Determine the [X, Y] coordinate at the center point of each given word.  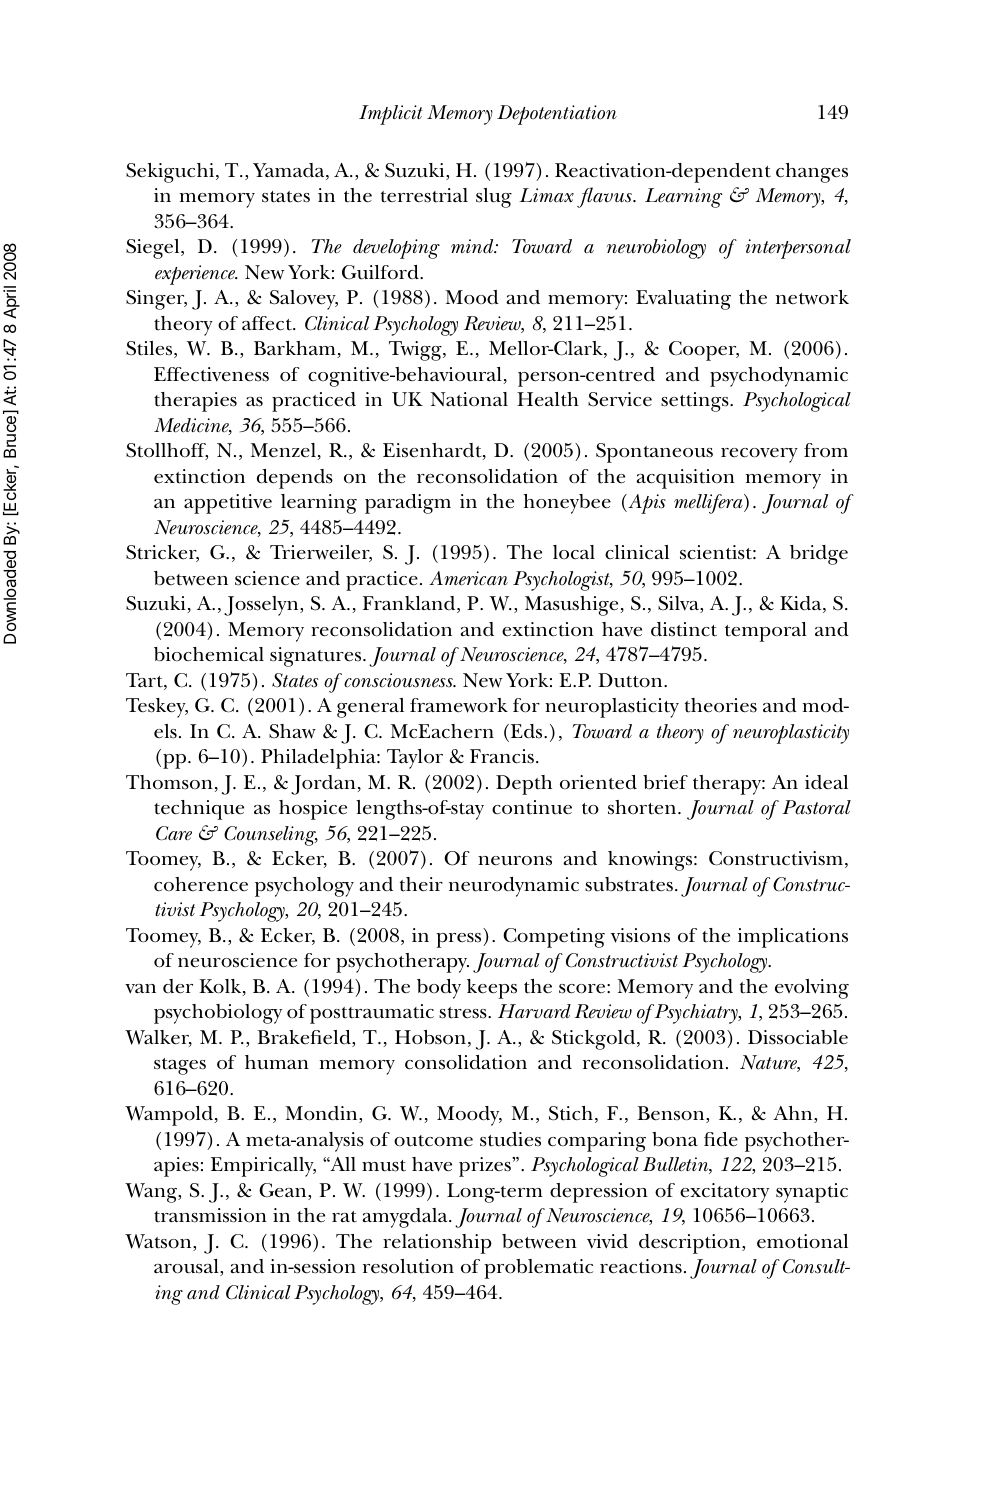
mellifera [709, 504]
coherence [201, 884]
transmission [210, 1215]
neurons [515, 861]
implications [793, 938]
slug [494, 198]
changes [812, 173]
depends [295, 479]
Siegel [154, 249]
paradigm [408, 504]
